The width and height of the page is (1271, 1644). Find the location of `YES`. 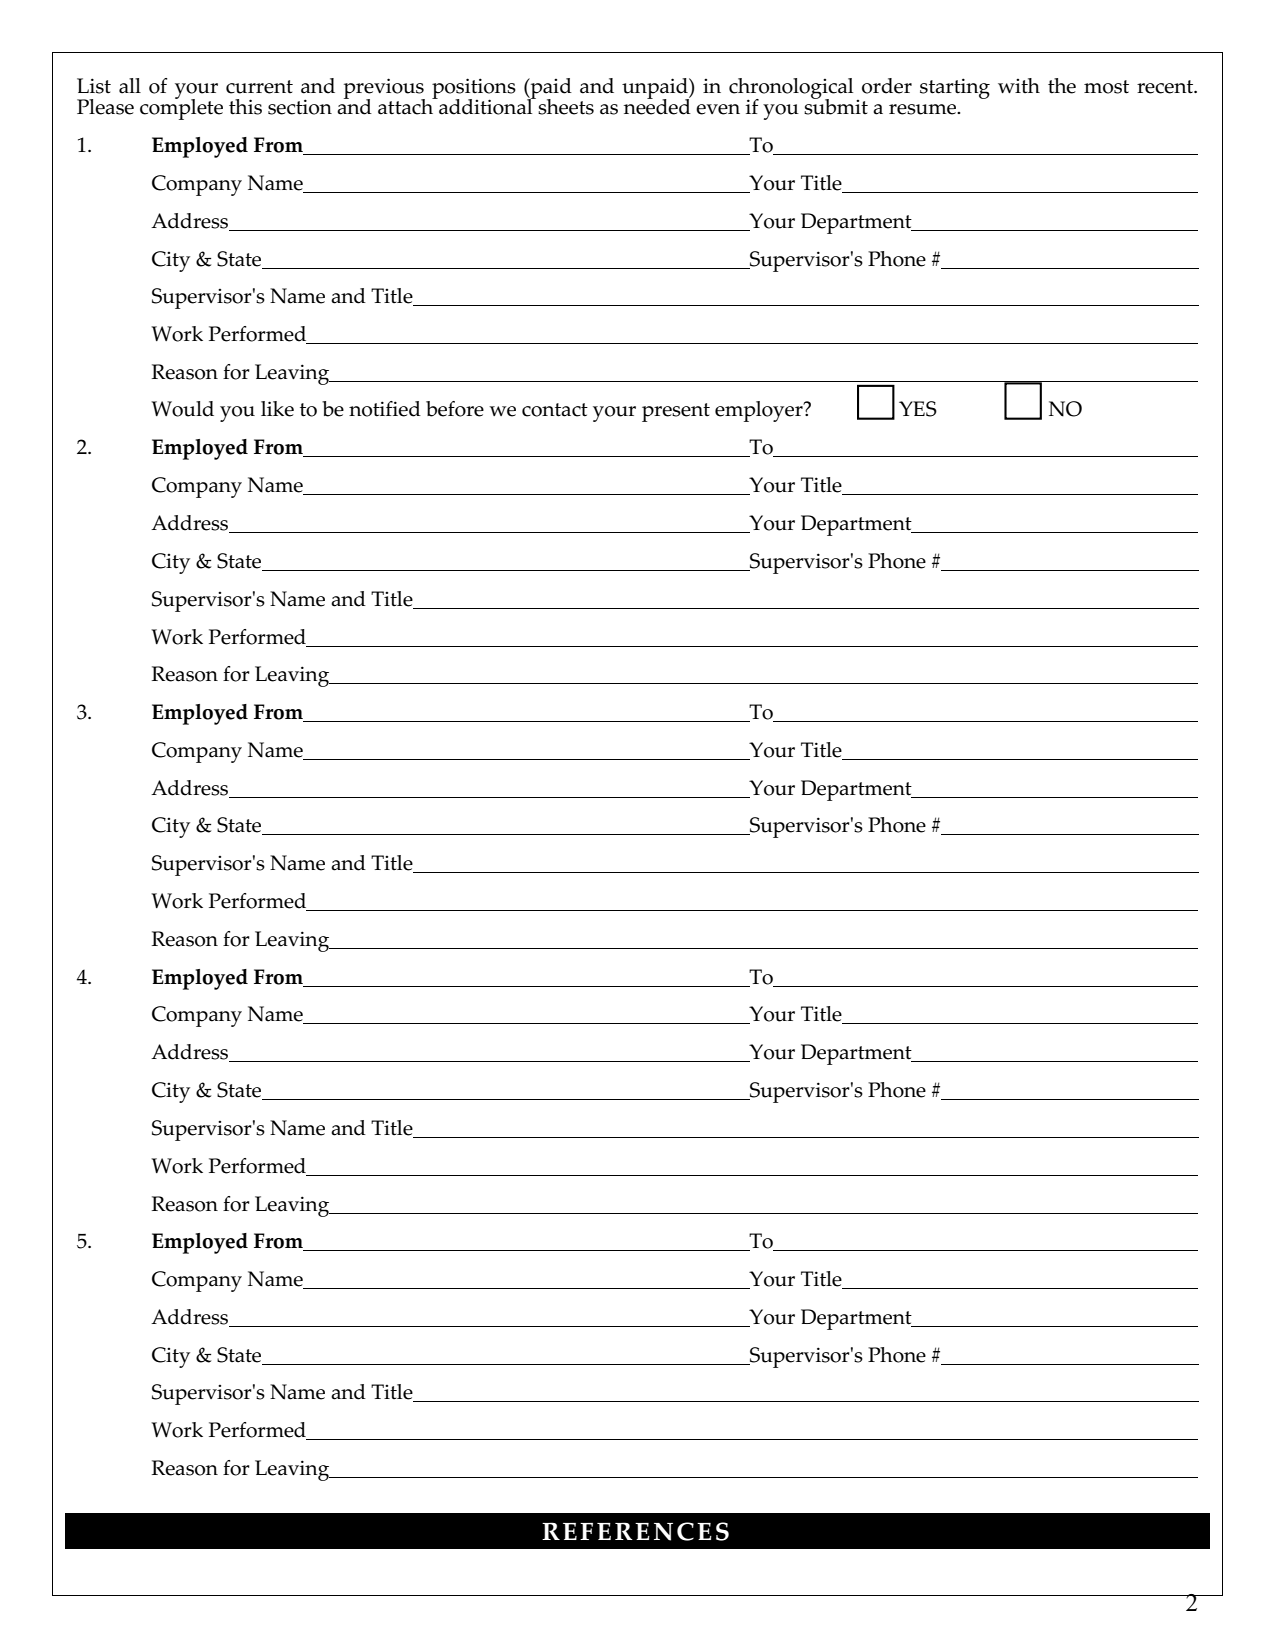

YES is located at coordinates (918, 409).
